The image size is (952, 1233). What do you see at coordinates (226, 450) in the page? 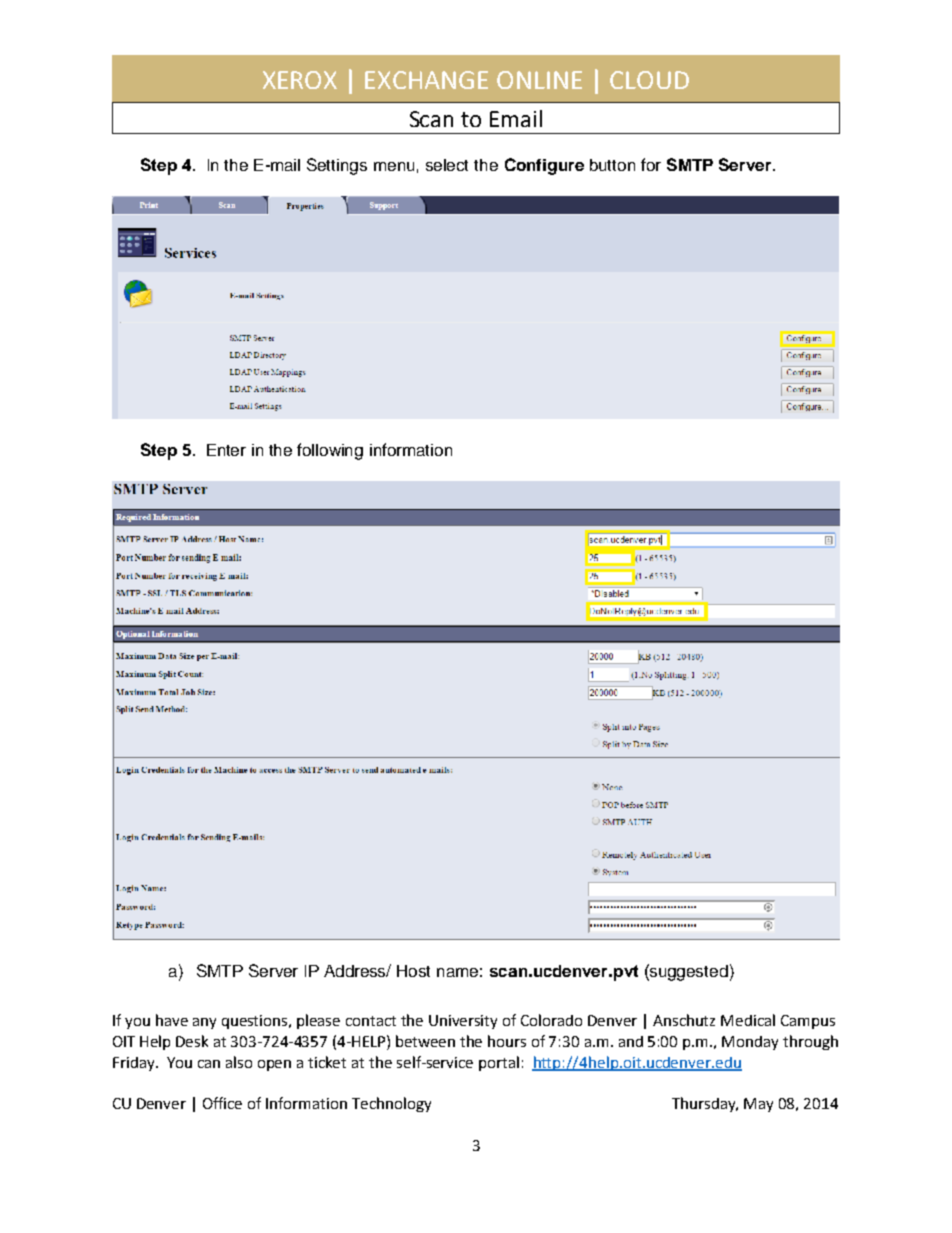
I see `Enter` at bounding box center [226, 450].
